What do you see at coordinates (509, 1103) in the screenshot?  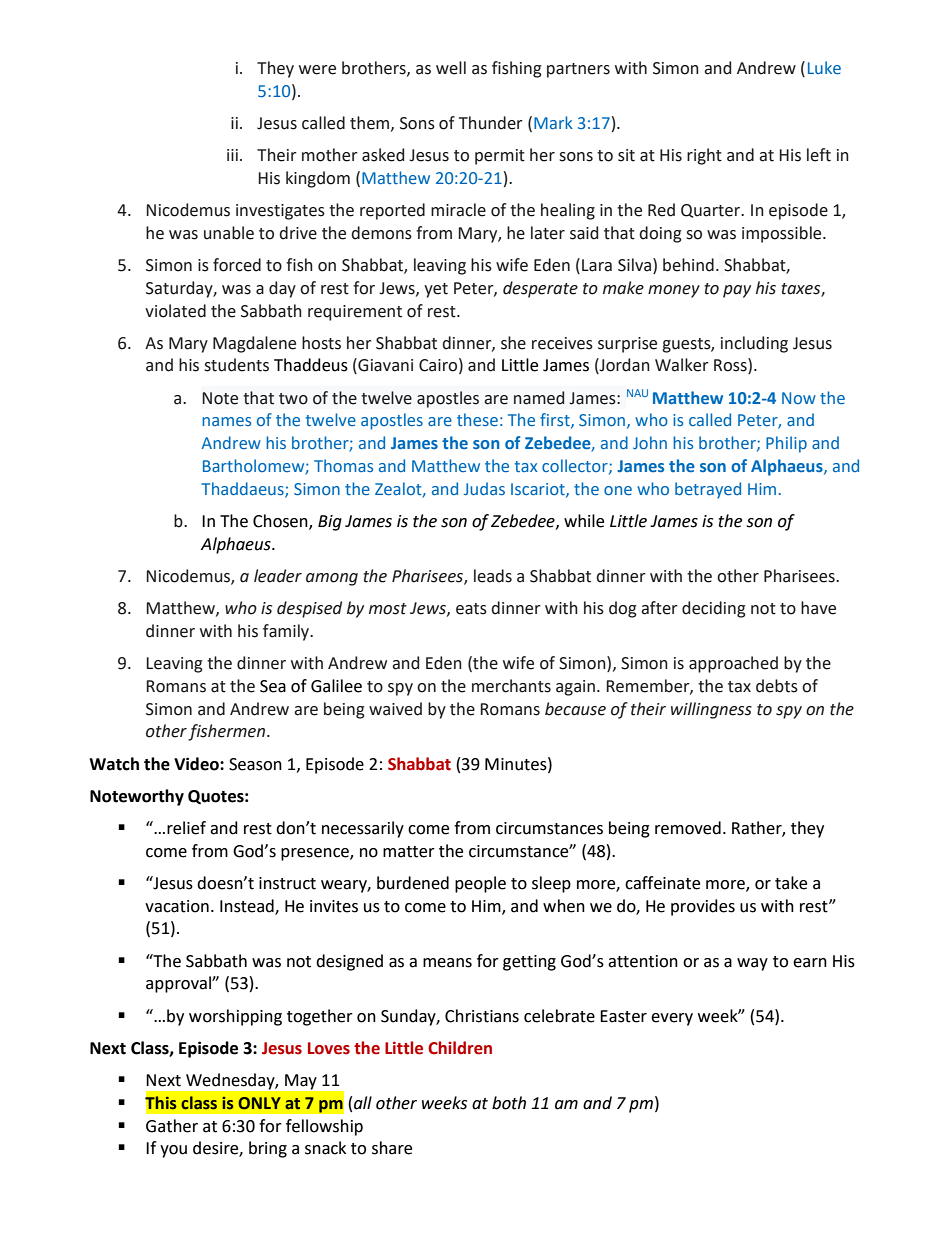 I see `both` at bounding box center [509, 1103].
